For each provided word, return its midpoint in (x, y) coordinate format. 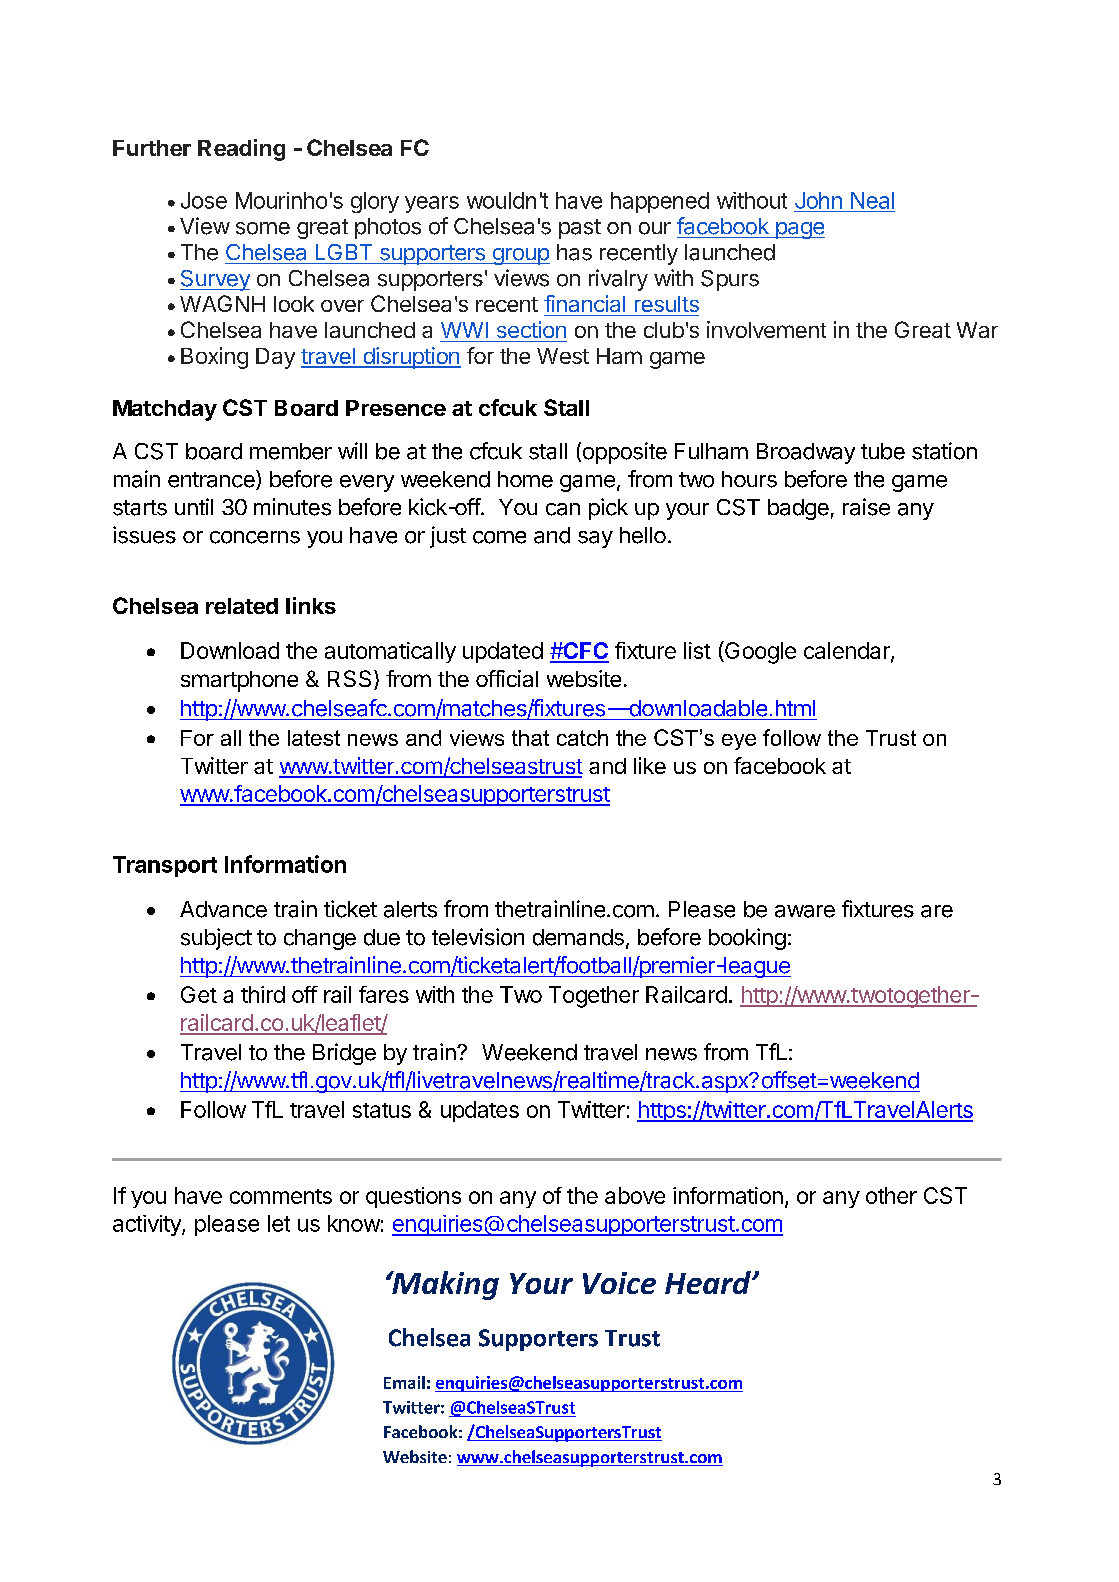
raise (866, 507)
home (525, 479)
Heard (709, 1282)
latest (314, 738)
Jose (204, 200)
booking (747, 939)
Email (404, 1382)
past (580, 229)
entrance (211, 480)
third (263, 994)
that (530, 738)
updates (480, 1111)
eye (739, 742)
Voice (619, 1283)
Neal (872, 200)
